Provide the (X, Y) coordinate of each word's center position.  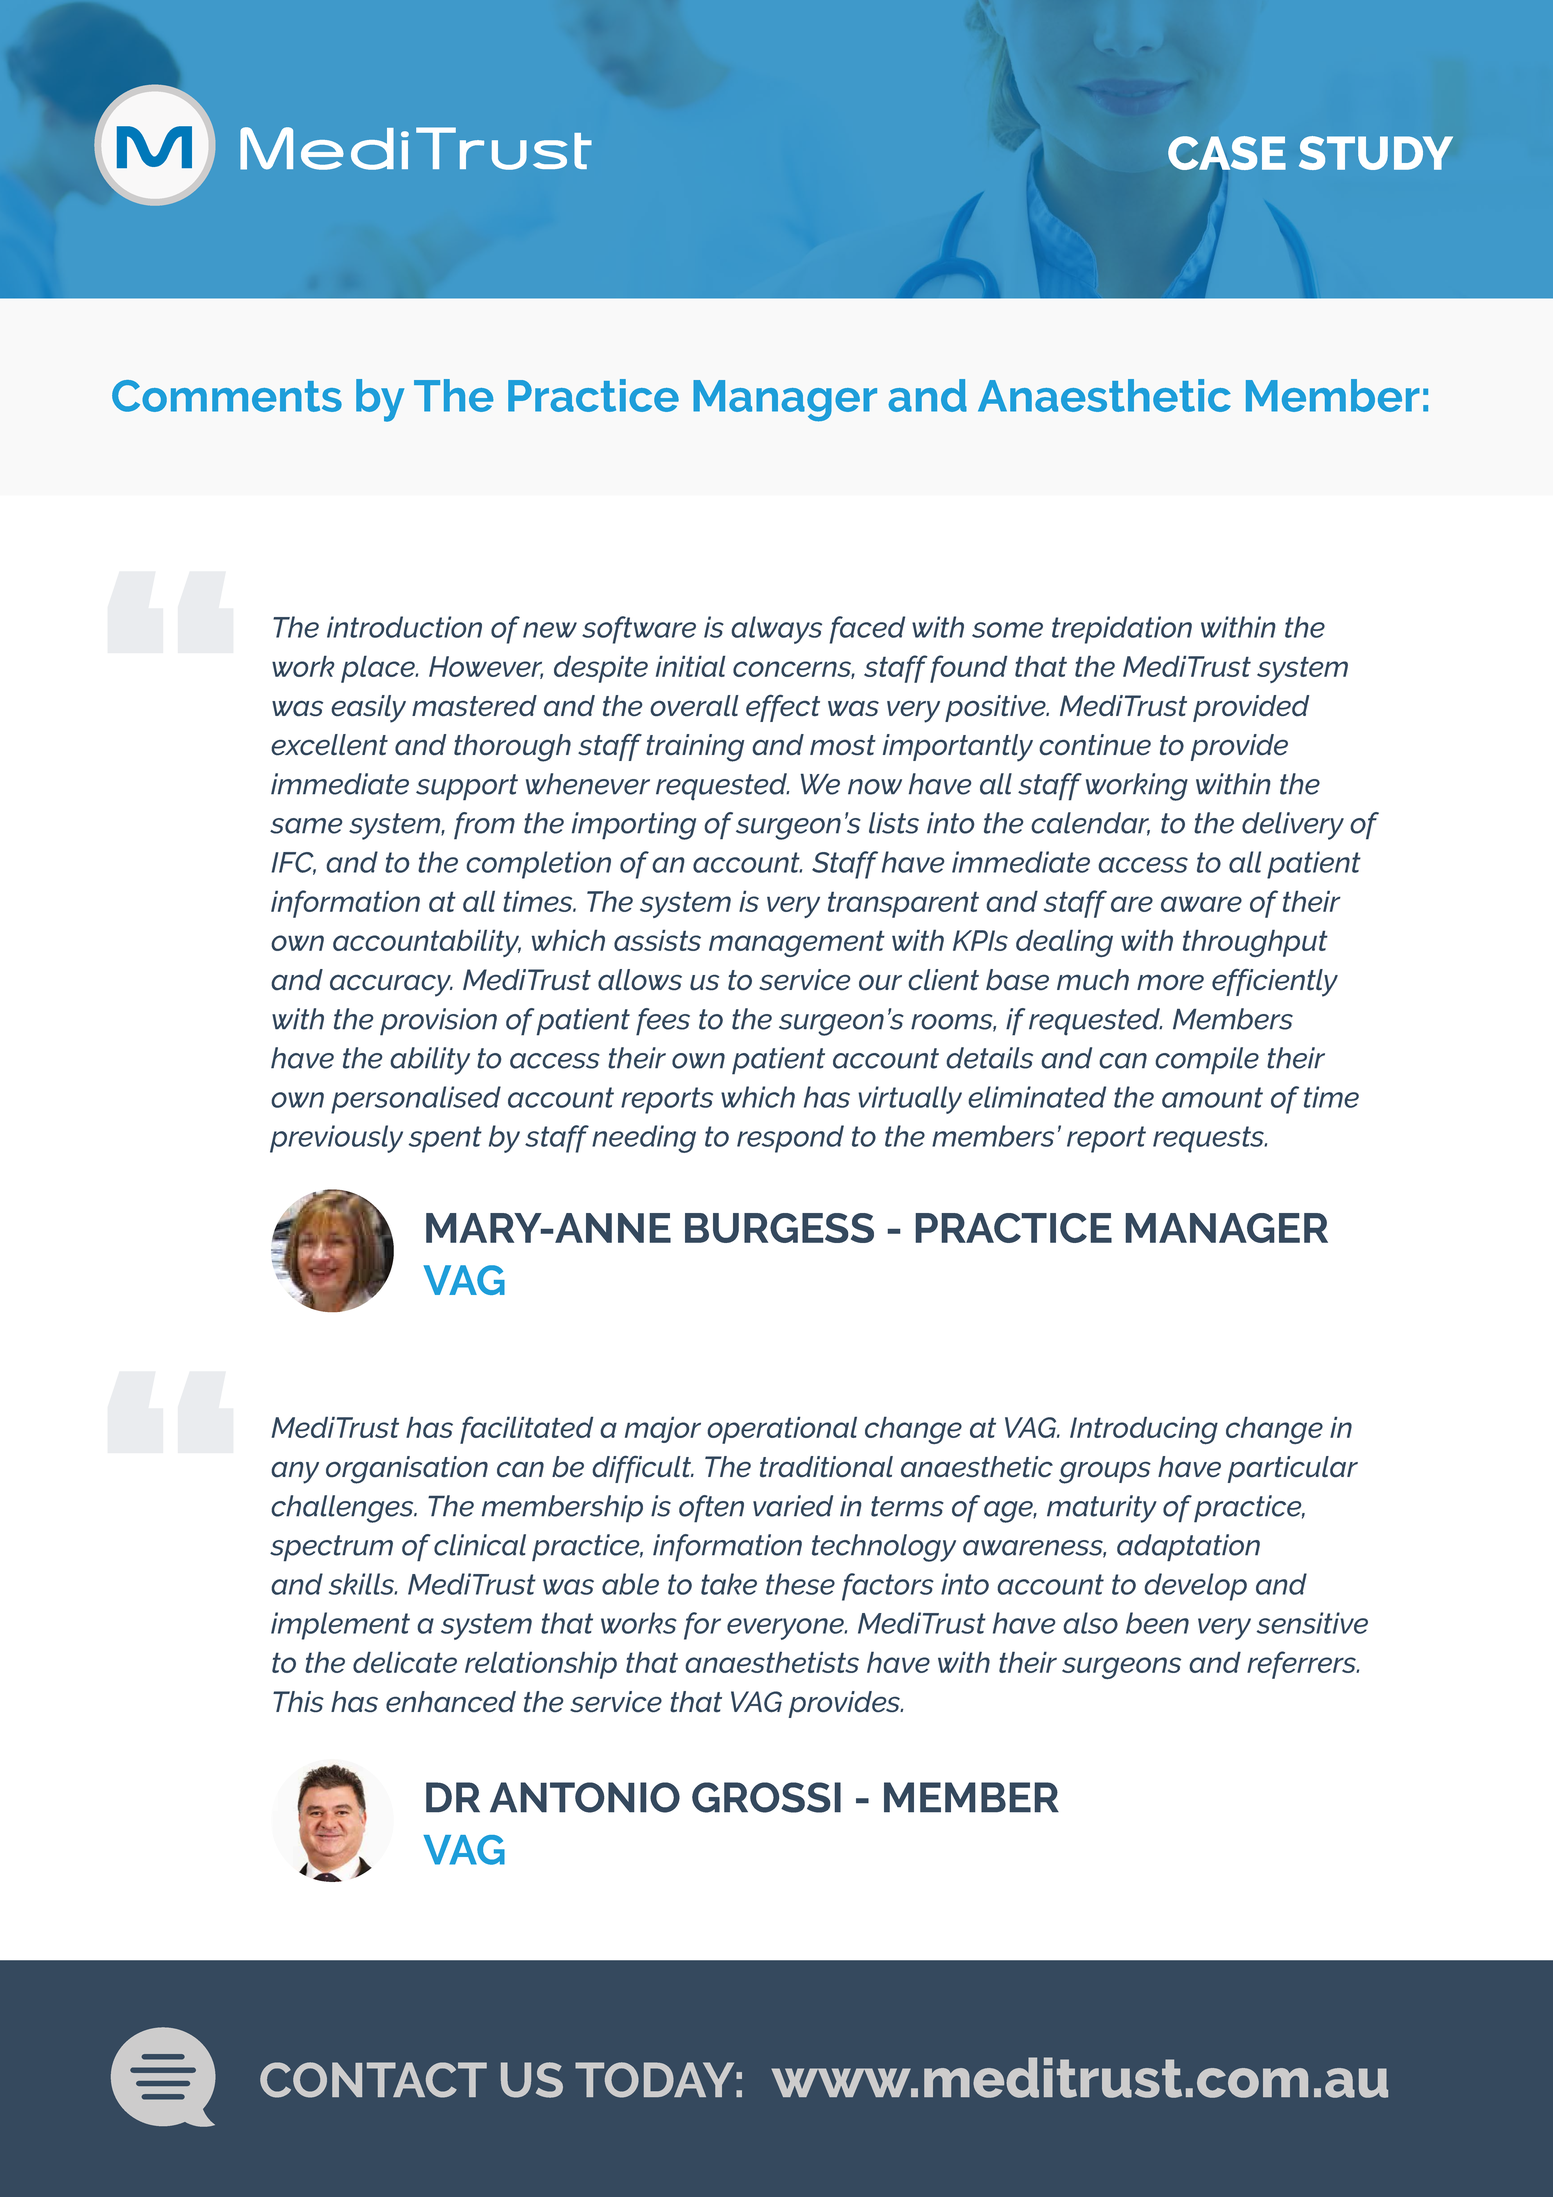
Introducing (1144, 1430)
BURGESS (779, 1228)
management (797, 943)
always (776, 630)
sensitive (1312, 1623)
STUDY (1376, 153)
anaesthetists (772, 1662)
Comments (227, 396)
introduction (404, 627)
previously (336, 1139)
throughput (1255, 943)
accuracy (391, 985)
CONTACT (373, 2080)
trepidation (1122, 630)
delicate (405, 1662)
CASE (1227, 154)
